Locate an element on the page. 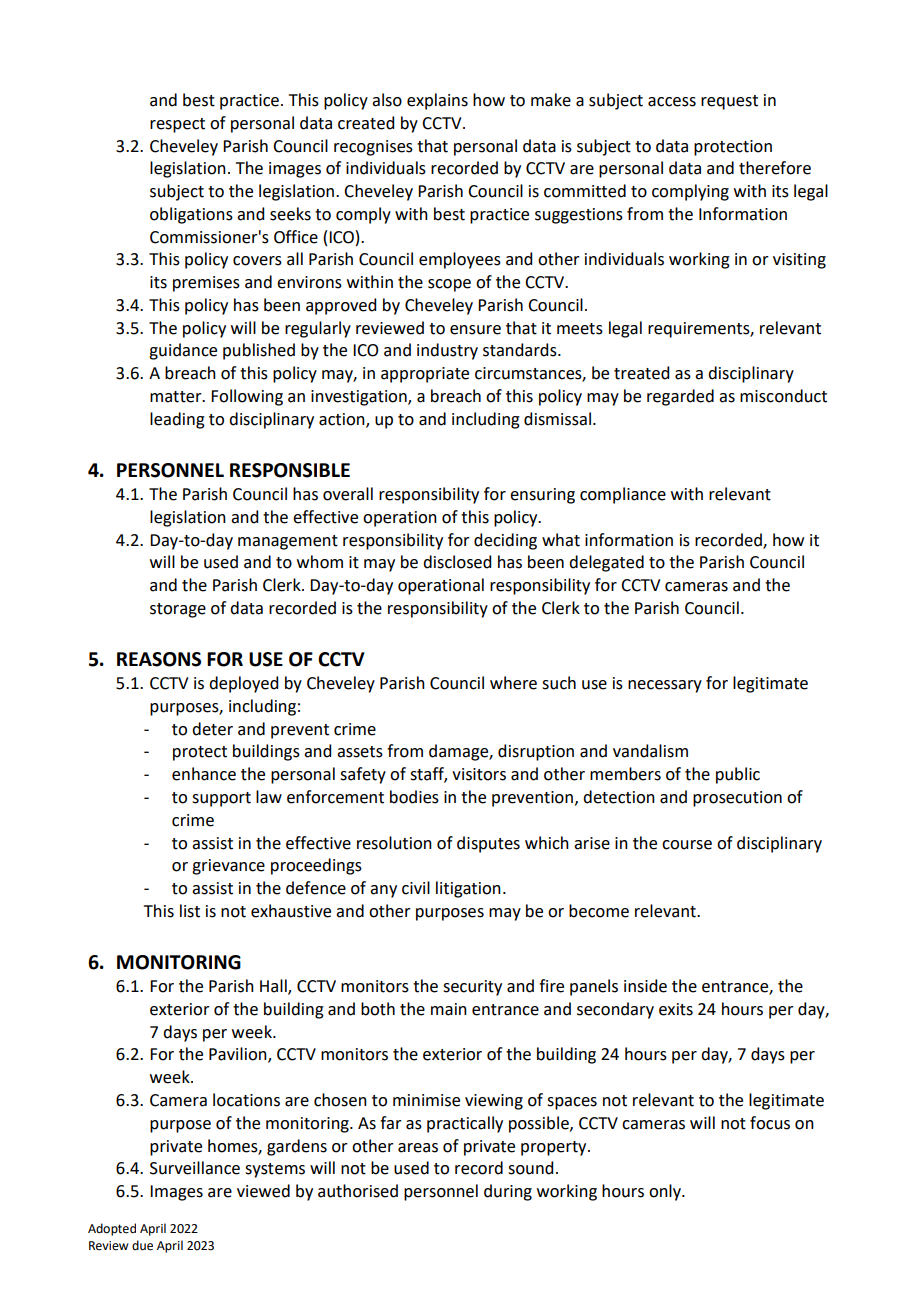  explains is located at coordinates (437, 101).
